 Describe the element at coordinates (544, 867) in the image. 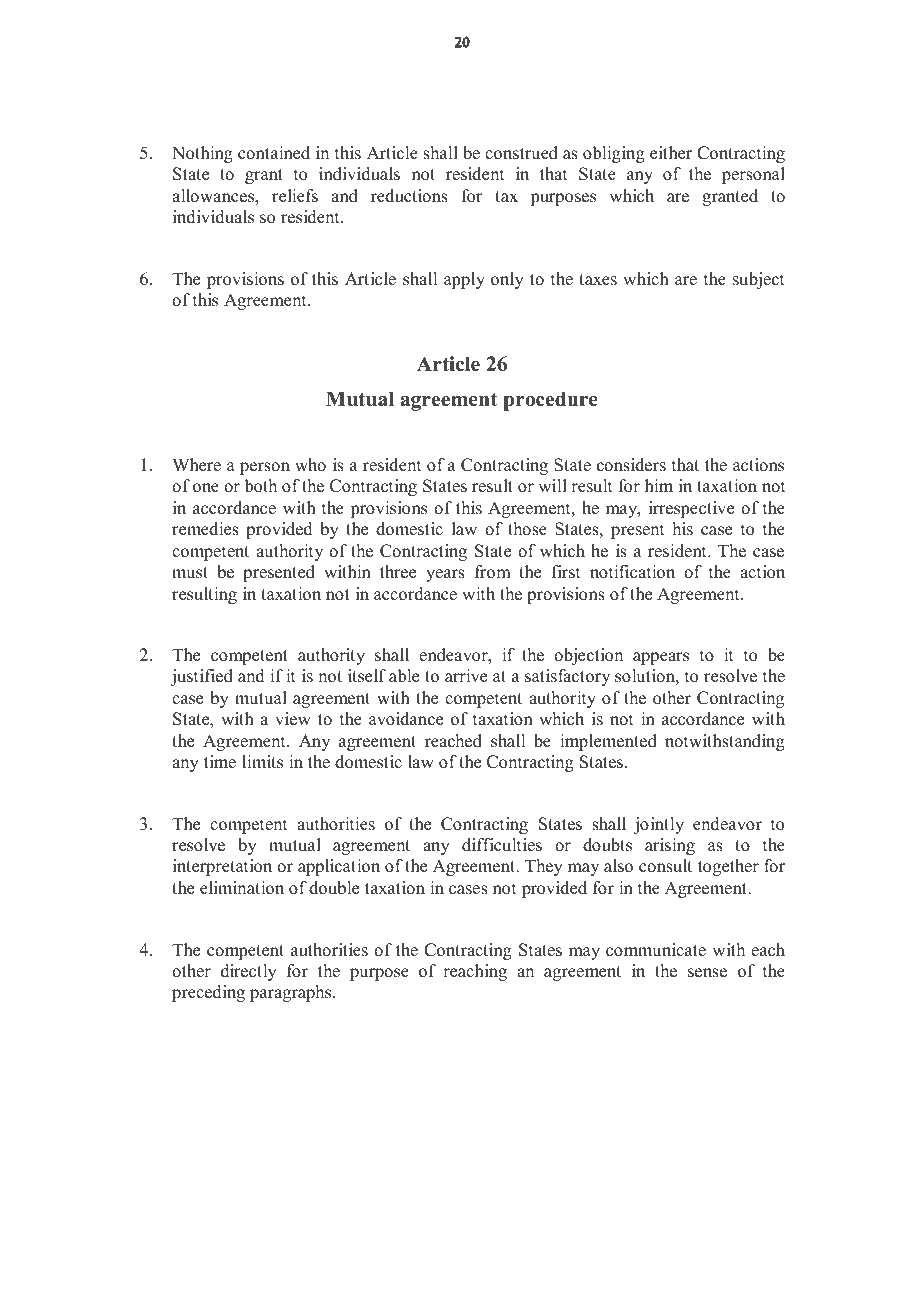

I see `They` at that location.
